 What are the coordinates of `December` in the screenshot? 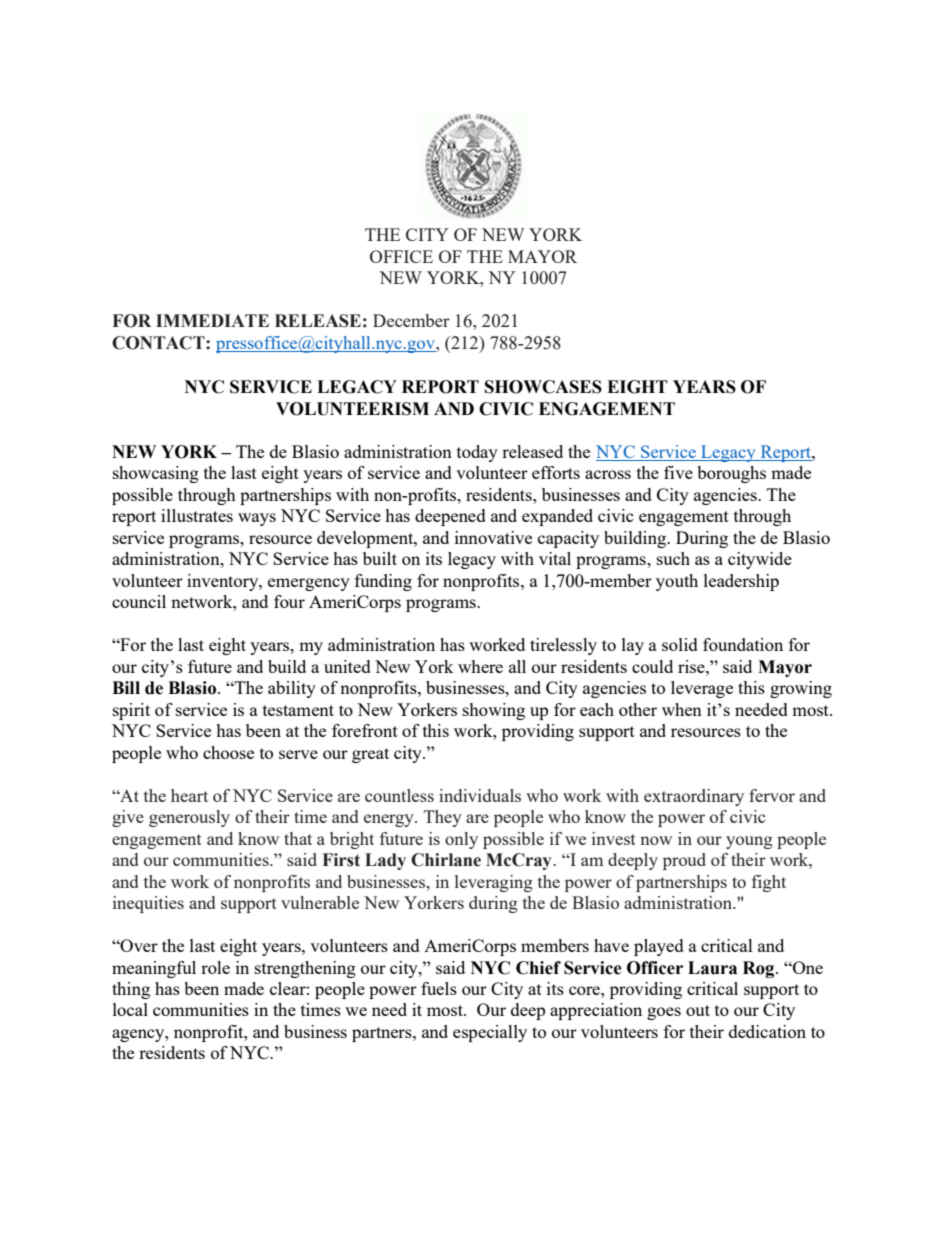 It's located at (411, 320).
